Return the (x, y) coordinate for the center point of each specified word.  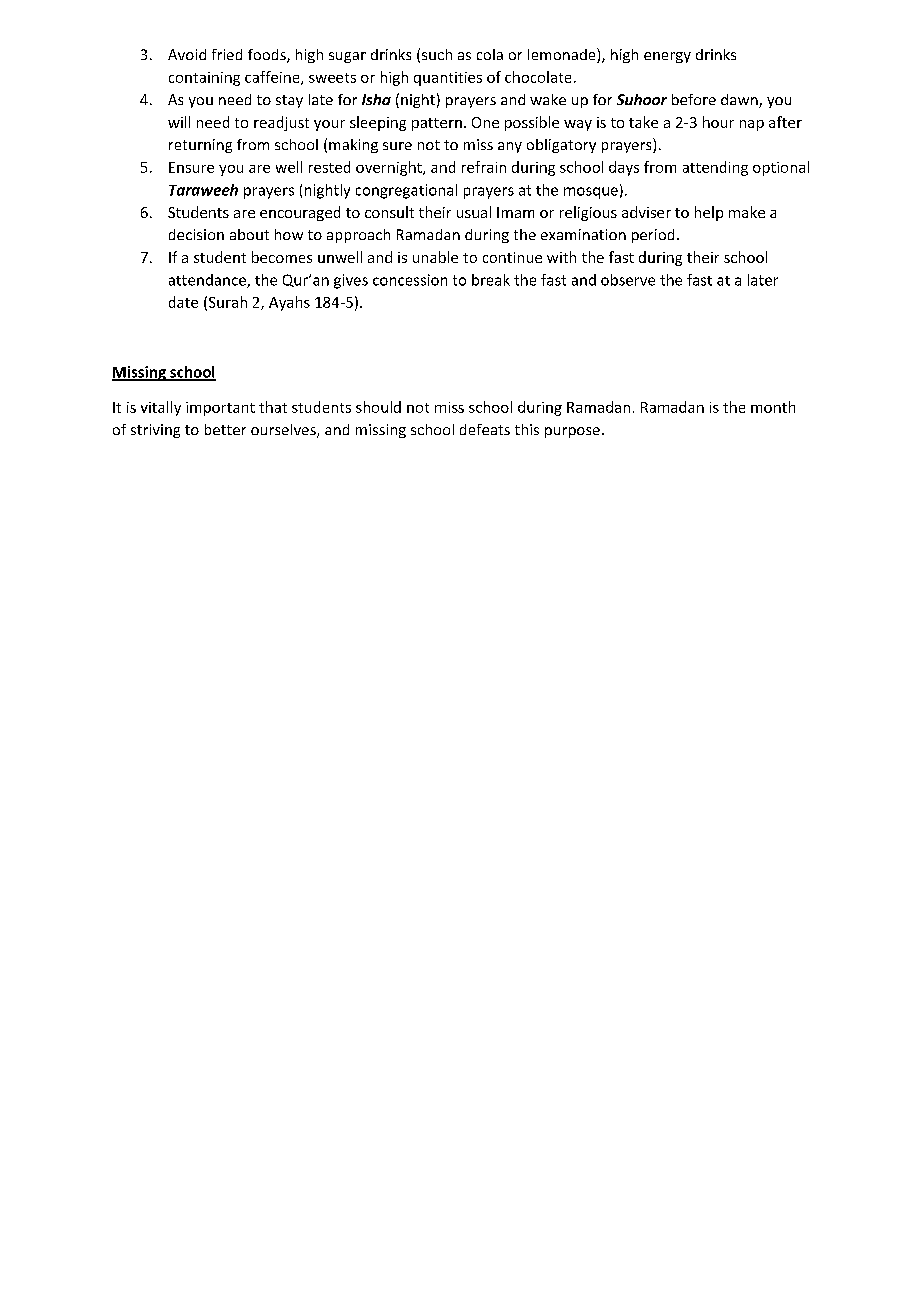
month (773, 407)
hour (718, 122)
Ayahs (289, 303)
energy (667, 57)
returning (200, 146)
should (378, 407)
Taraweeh (203, 190)
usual (474, 212)
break (491, 280)
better (225, 429)
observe (628, 280)
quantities (448, 79)
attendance (208, 281)
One (485, 122)
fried (227, 54)
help (709, 213)
